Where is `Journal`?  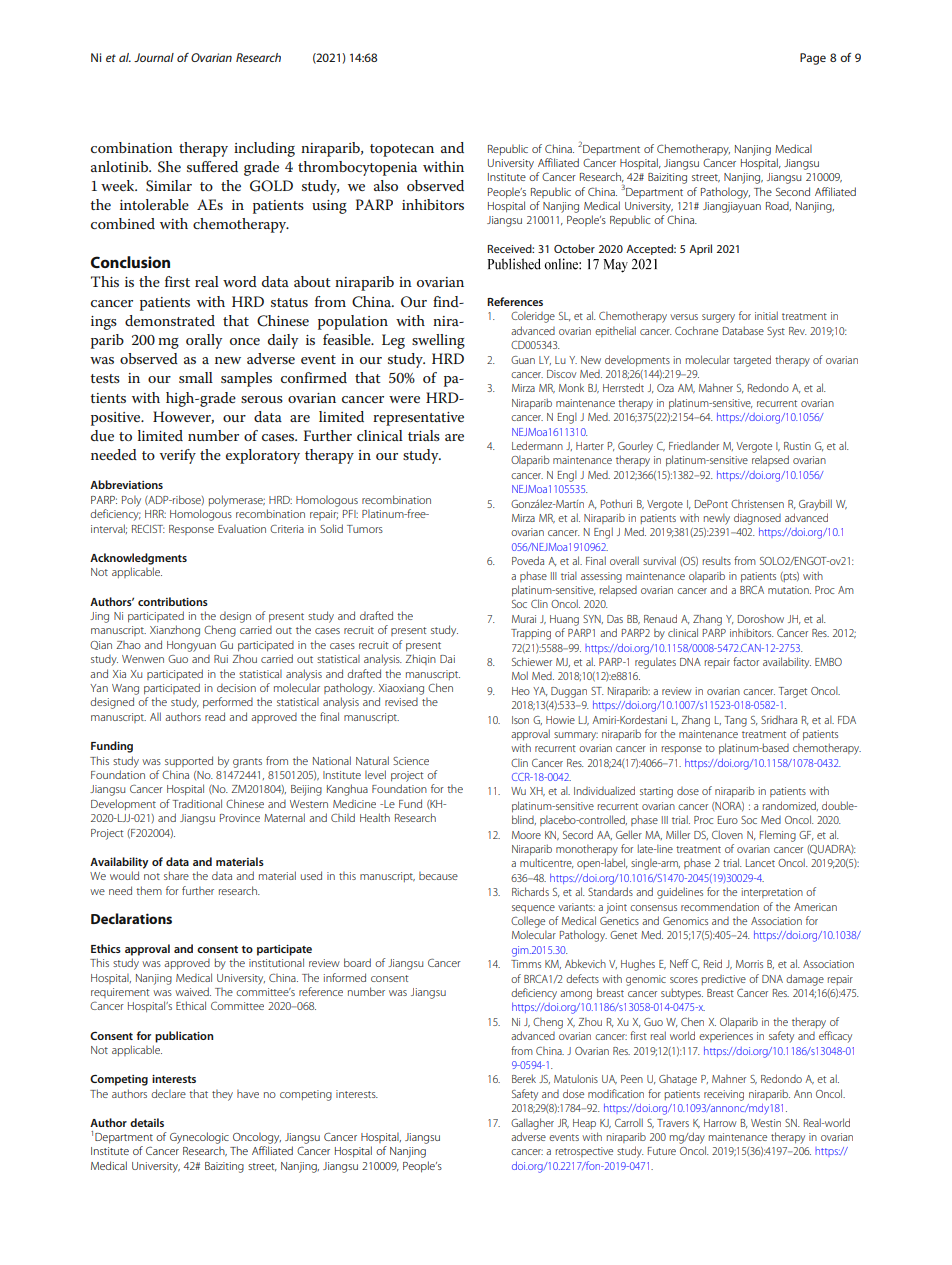 Journal is located at coordinates (154, 57).
